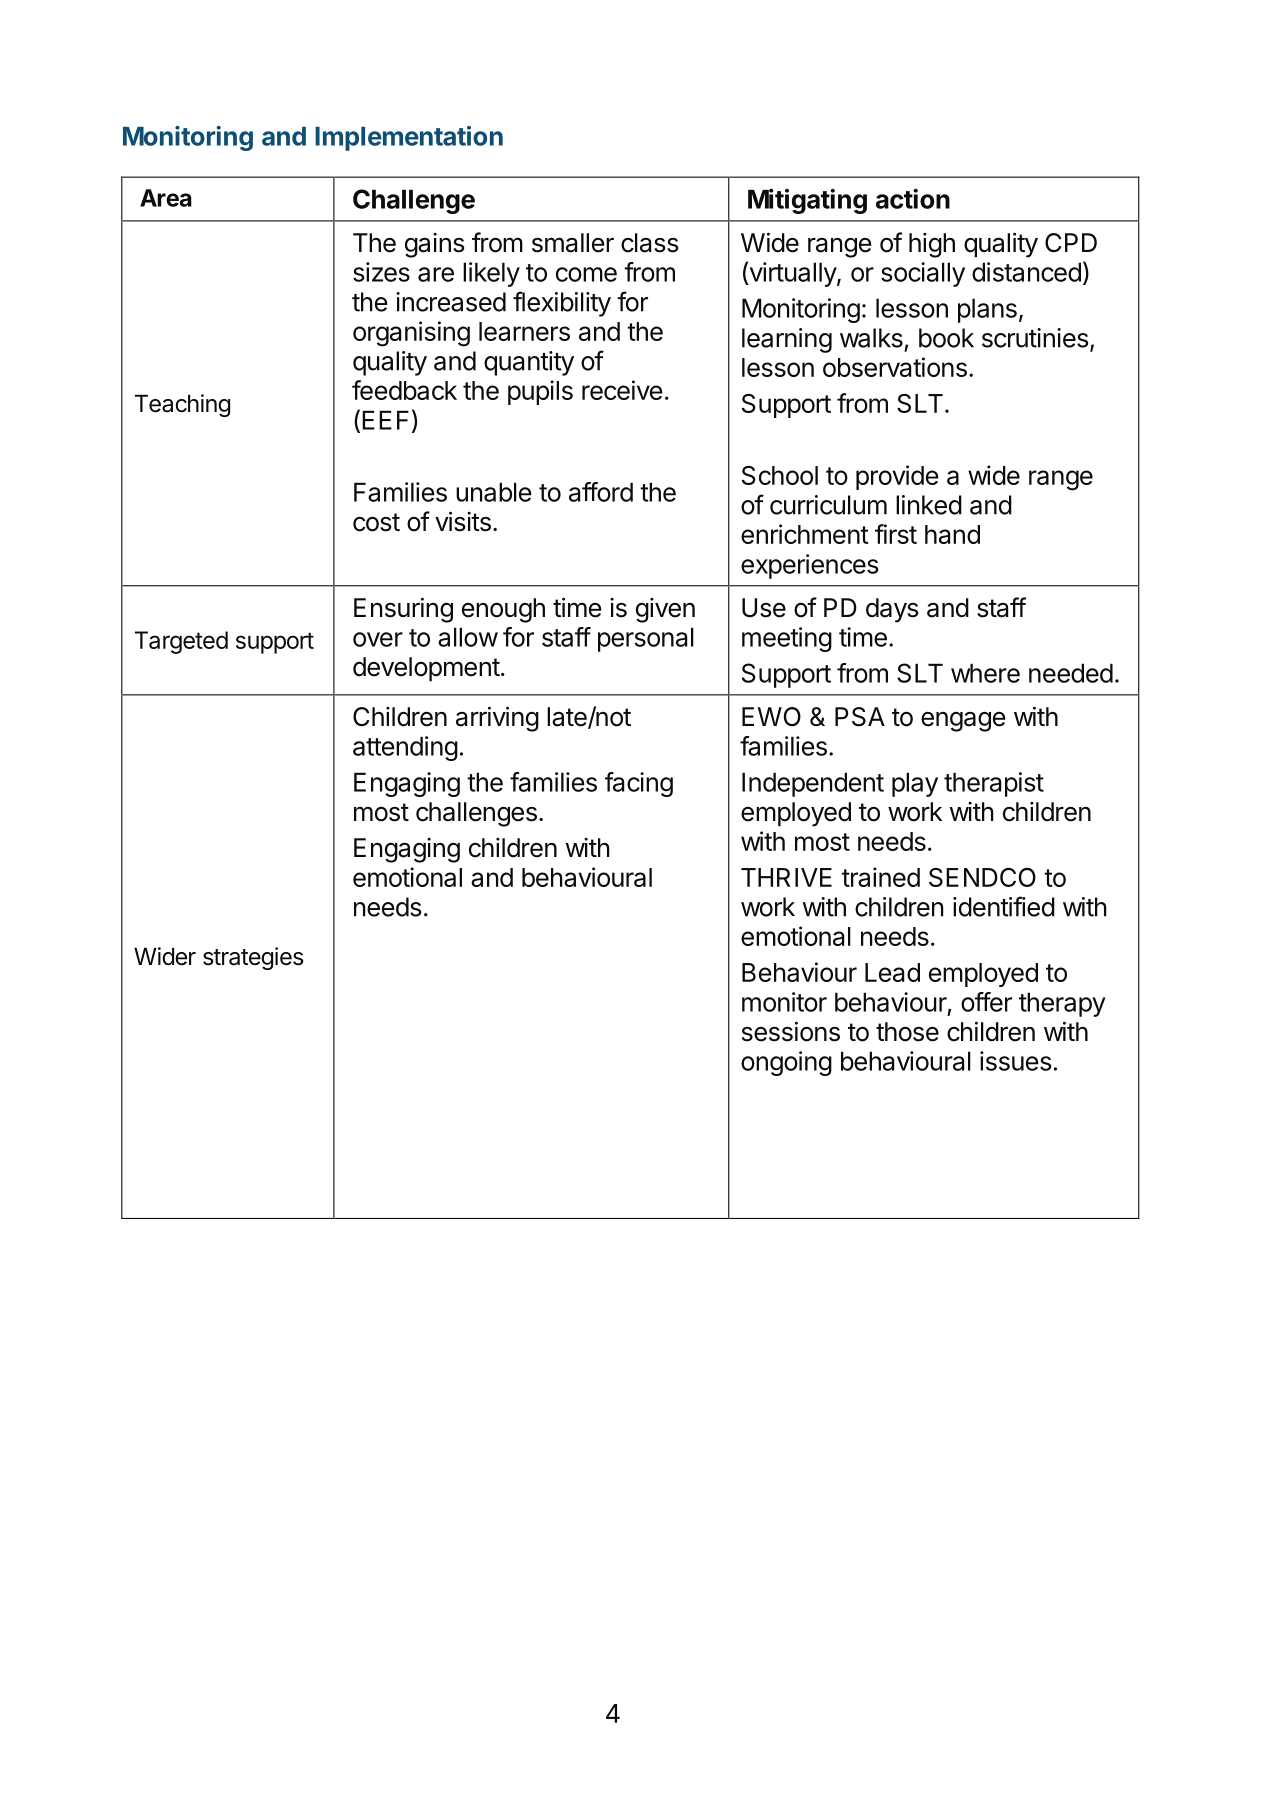 The height and width of the screenshot is (1804, 1275). Describe the element at coordinates (665, 610) in the screenshot. I see `given` at that location.
